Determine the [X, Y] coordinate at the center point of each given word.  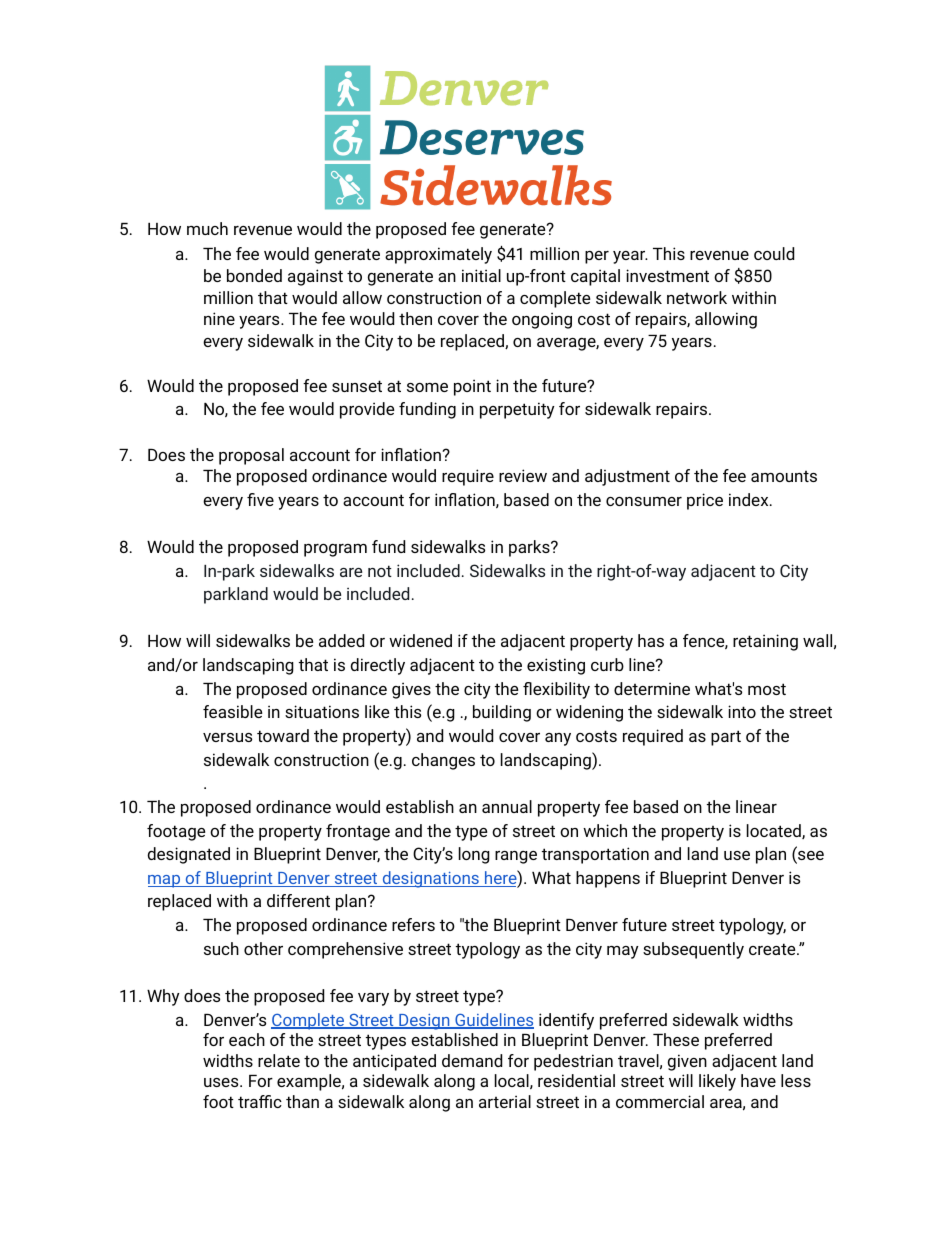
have [758, 1080]
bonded [254, 275]
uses [222, 1082]
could [774, 253]
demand [472, 1060]
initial [481, 275]
